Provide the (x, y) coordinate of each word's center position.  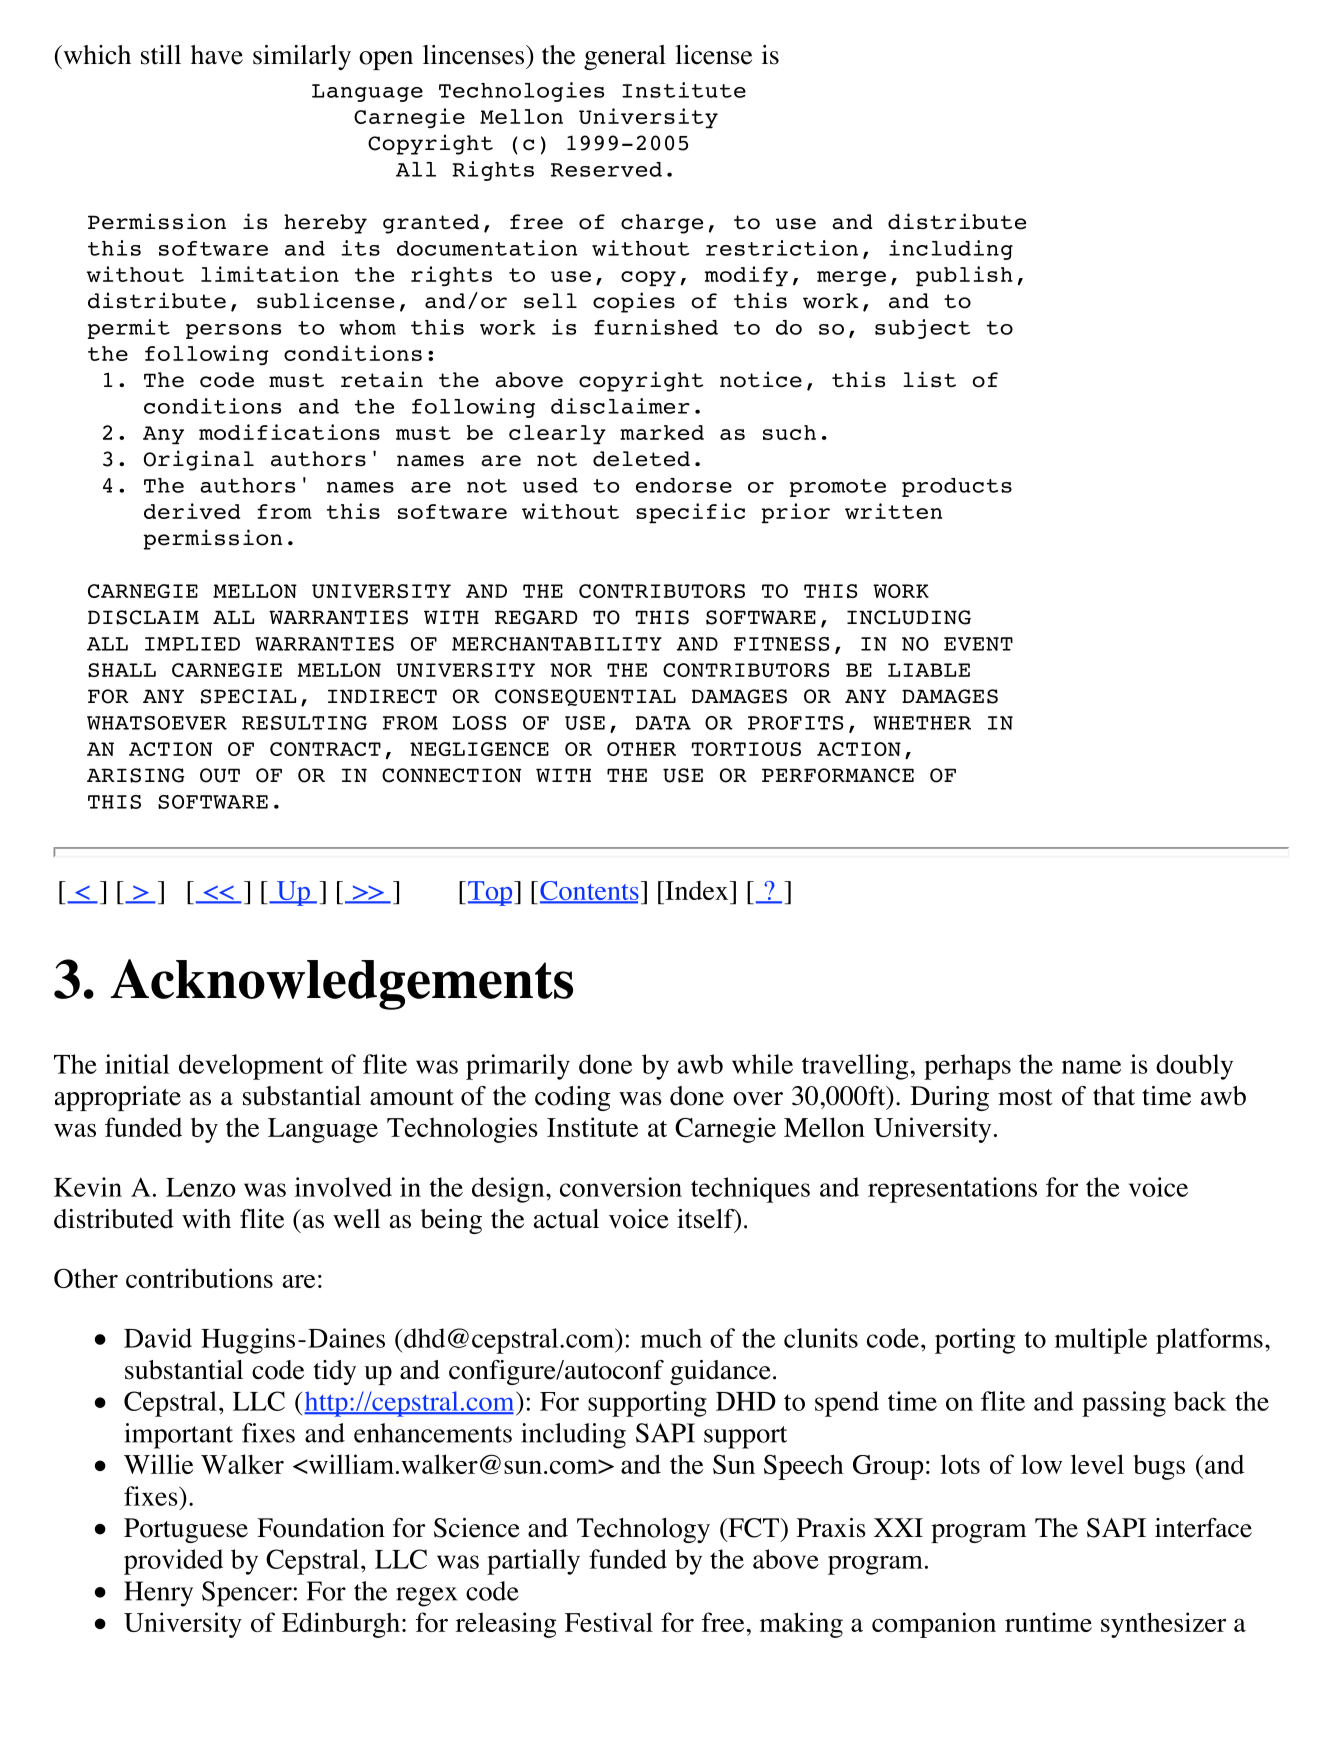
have (217, 55)
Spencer (247, 1594)
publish (964, 276)
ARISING (136, 775)
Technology (643, 1530)
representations (952, 1190)
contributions (199, 1278)
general (625, 57)
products (957, 487)
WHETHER (922, 723)
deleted (641, 459)
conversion (621, 1187)
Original (199, 460)
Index (697, 890)
